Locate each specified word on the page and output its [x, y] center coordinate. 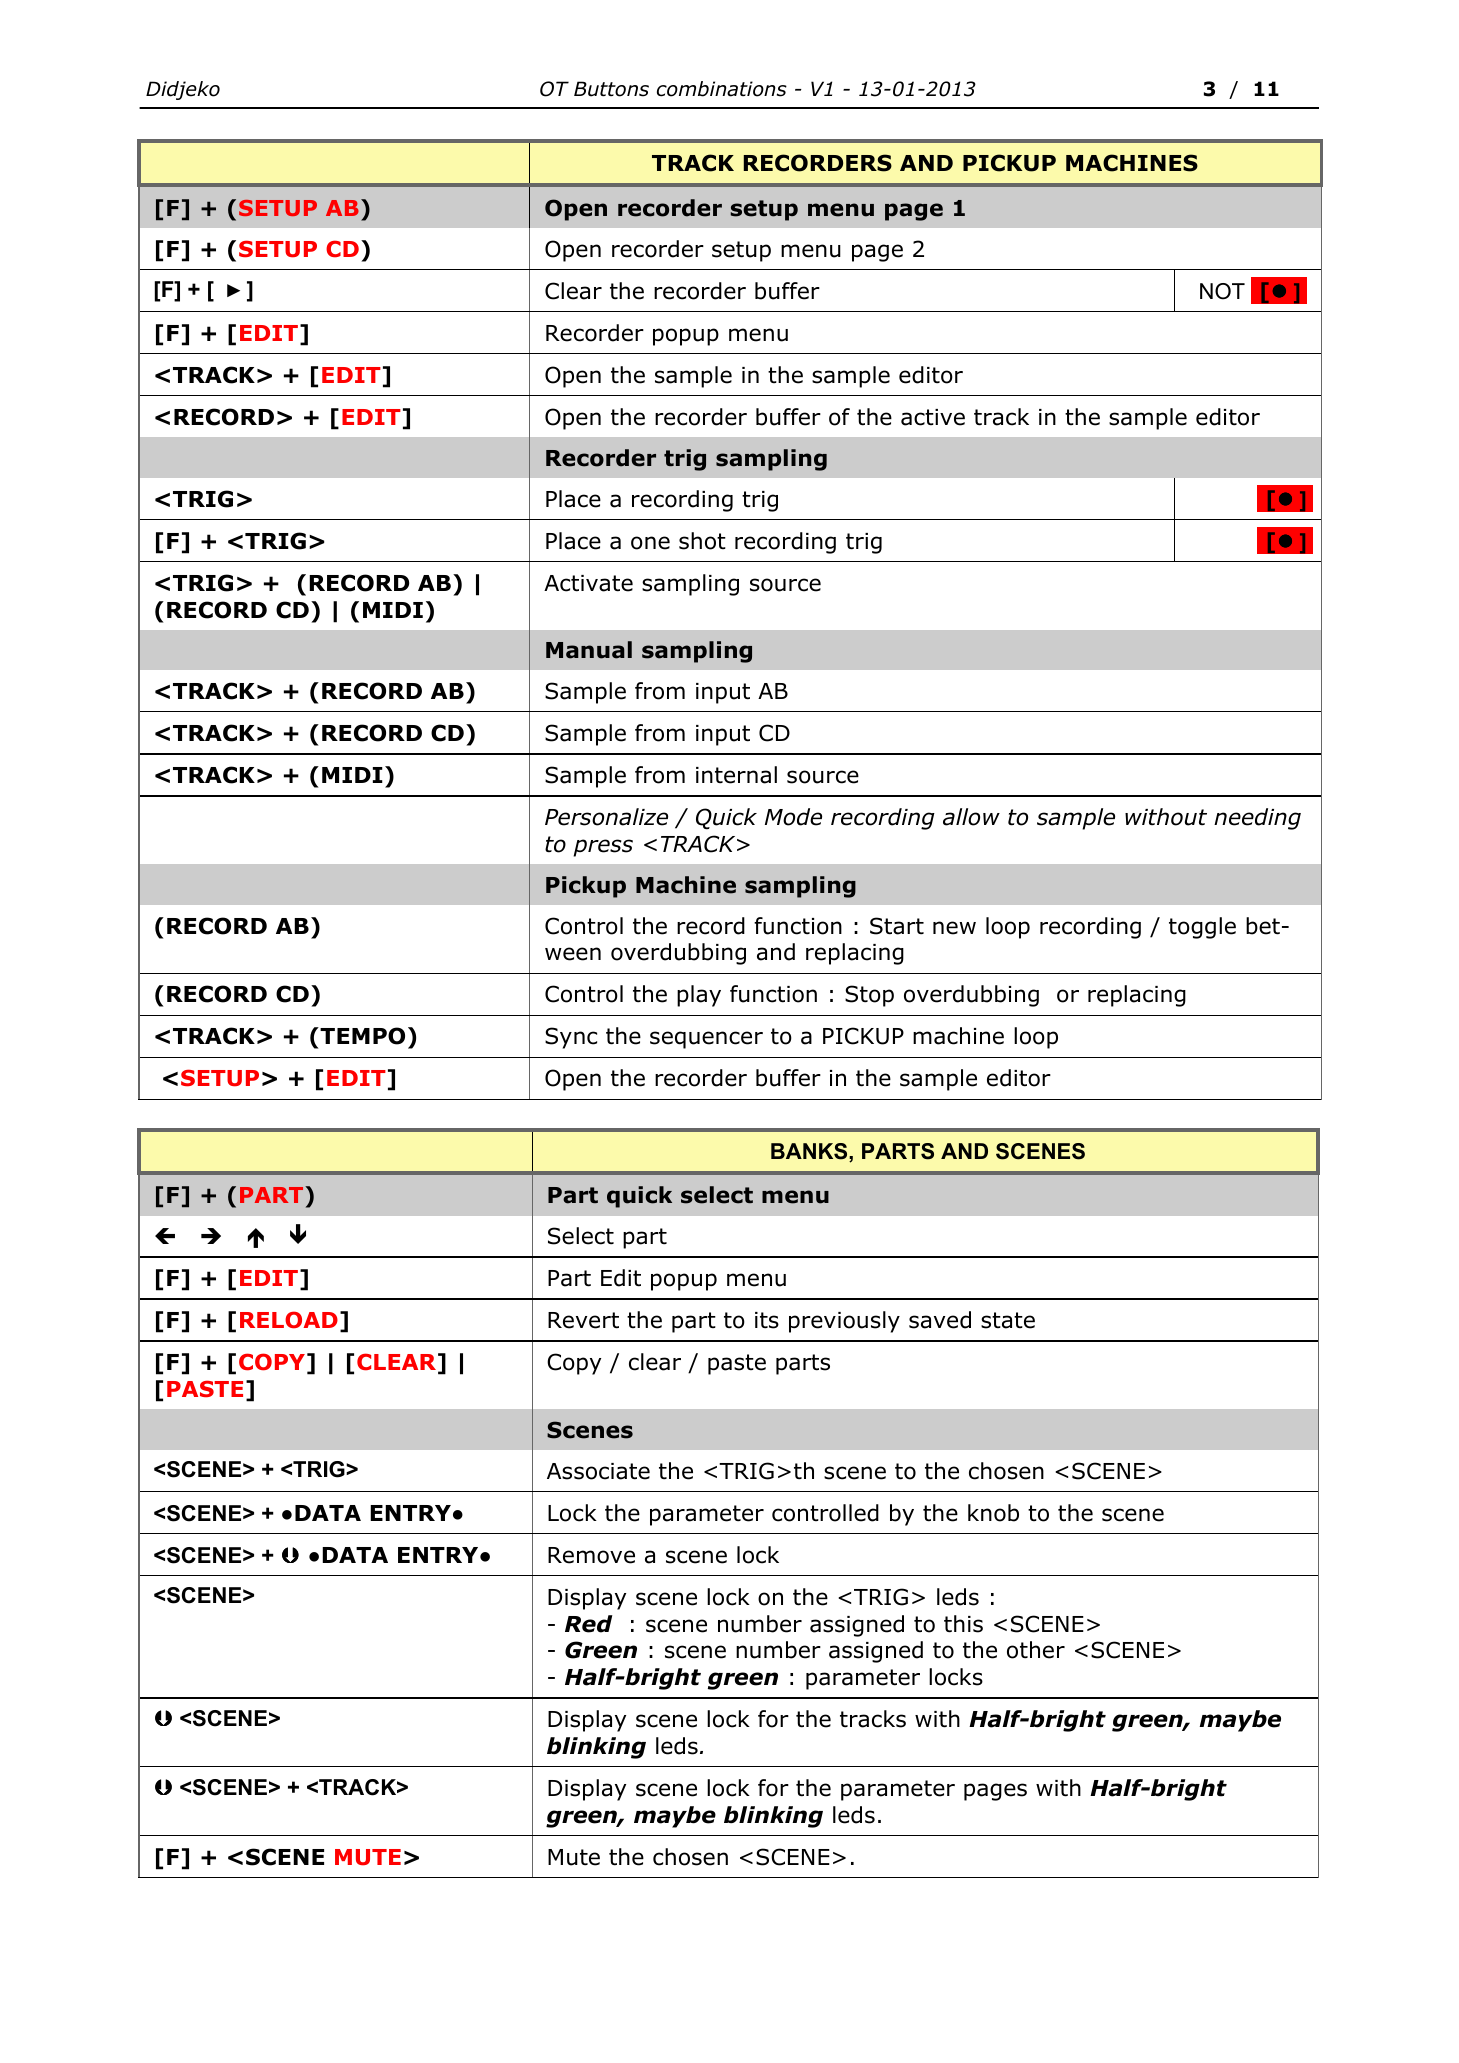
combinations [722, 89]
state [1008, 1320]
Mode [793, 817]
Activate [588, 583]
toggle [1202, 928]
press [603, 848]
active [933, 417]
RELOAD [289, 1320]
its [767, 1320]
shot [702, 541]
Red [589, 1624]
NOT [1222, 291]
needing [1257, 819]
